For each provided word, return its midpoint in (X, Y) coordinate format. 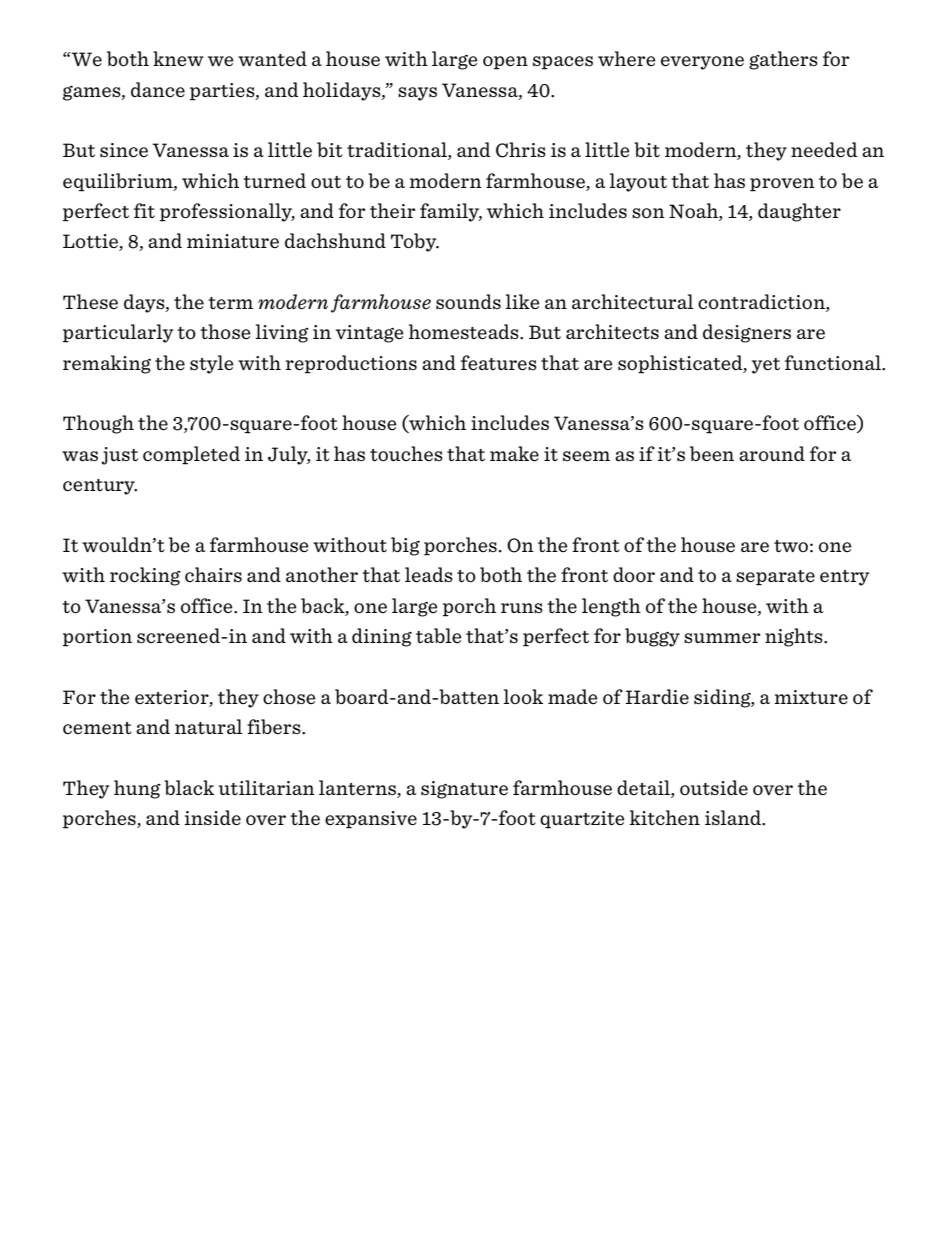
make (514, 453)
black (189, 787)
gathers (783, 60)
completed (191, 455)
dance (158, 89)
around (772, 453)
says (417, 94)
